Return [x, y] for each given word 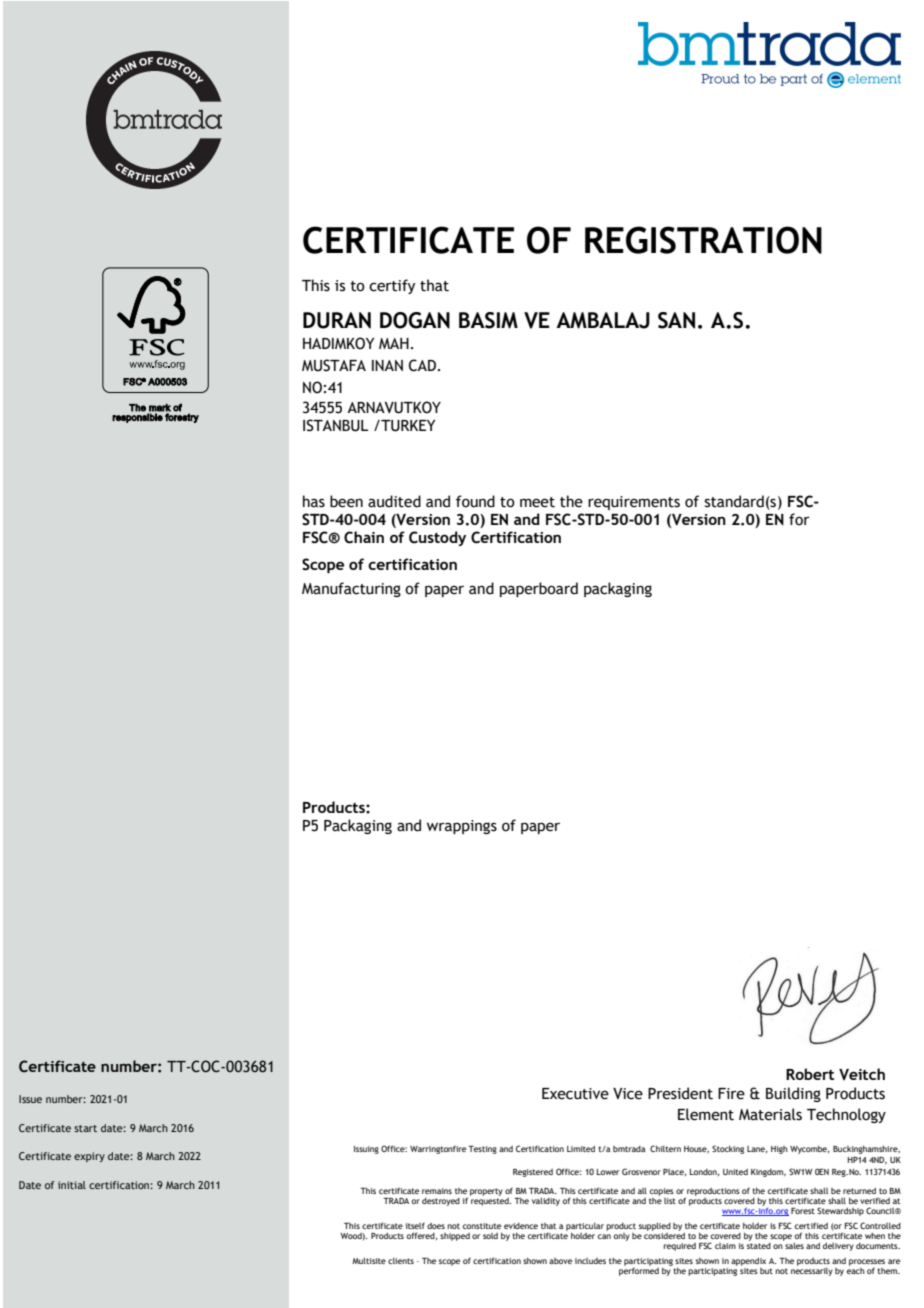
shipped [455, 1237]
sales [793, 1244]
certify [392, 286]
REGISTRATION [703, 240]
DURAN [337, 320]
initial [72, 1185]
